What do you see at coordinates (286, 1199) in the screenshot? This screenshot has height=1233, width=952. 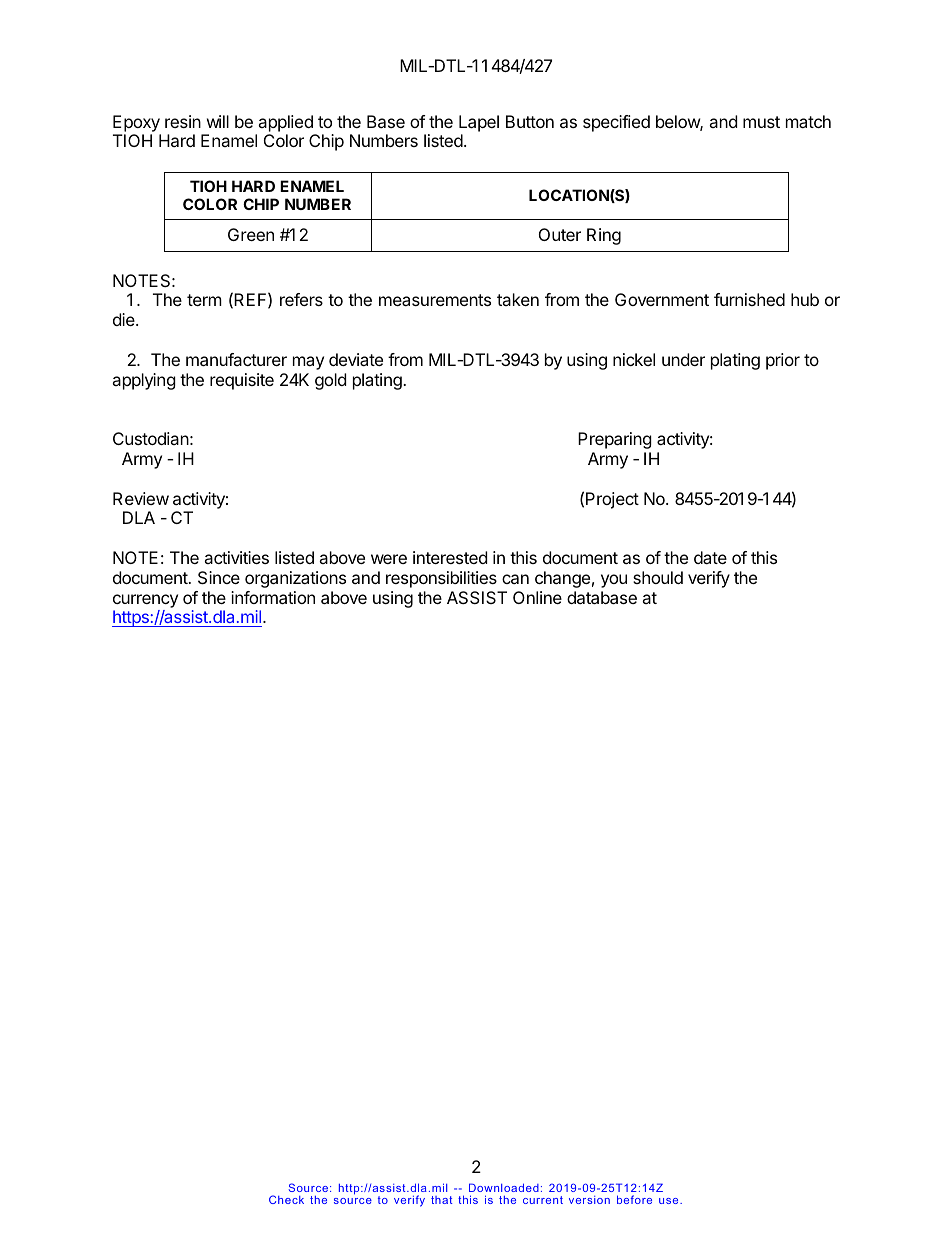 I see `Check` at bounding box center [286, 1199].
